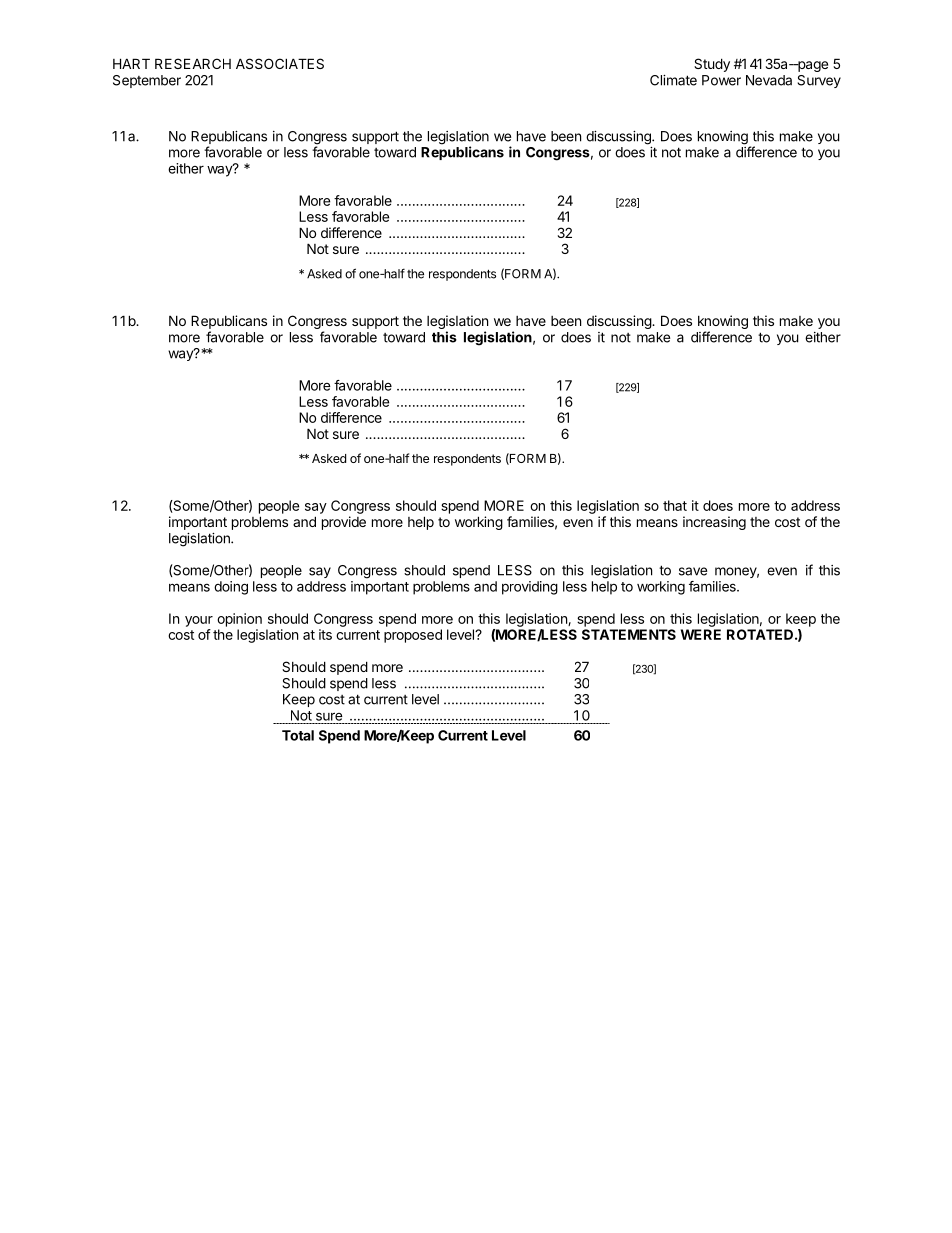  What do you see at coordinates (530, 588) in the screenshot?
I see `providing` at bounding box center [530, 588].
